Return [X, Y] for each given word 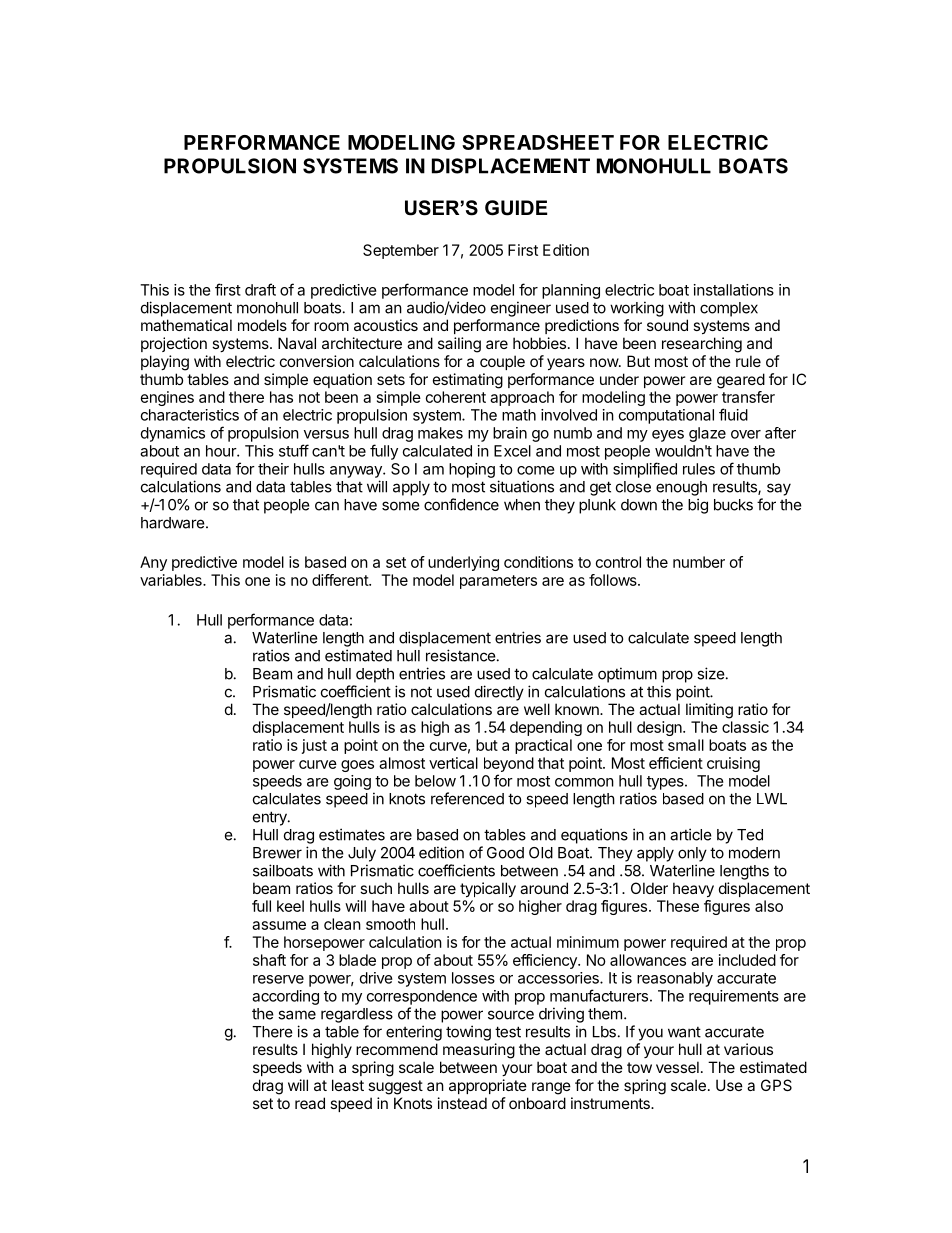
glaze [707, 434]
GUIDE [516, 208]
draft [260, 289]
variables [172, 580]
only [692, 854]
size [711, 673]
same [297, 1015]
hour [222, 451]
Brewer [277, 853]
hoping [472, 470]
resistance [461, 655]
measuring [479, 1051]
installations [734, 290]
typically [488, 889]
